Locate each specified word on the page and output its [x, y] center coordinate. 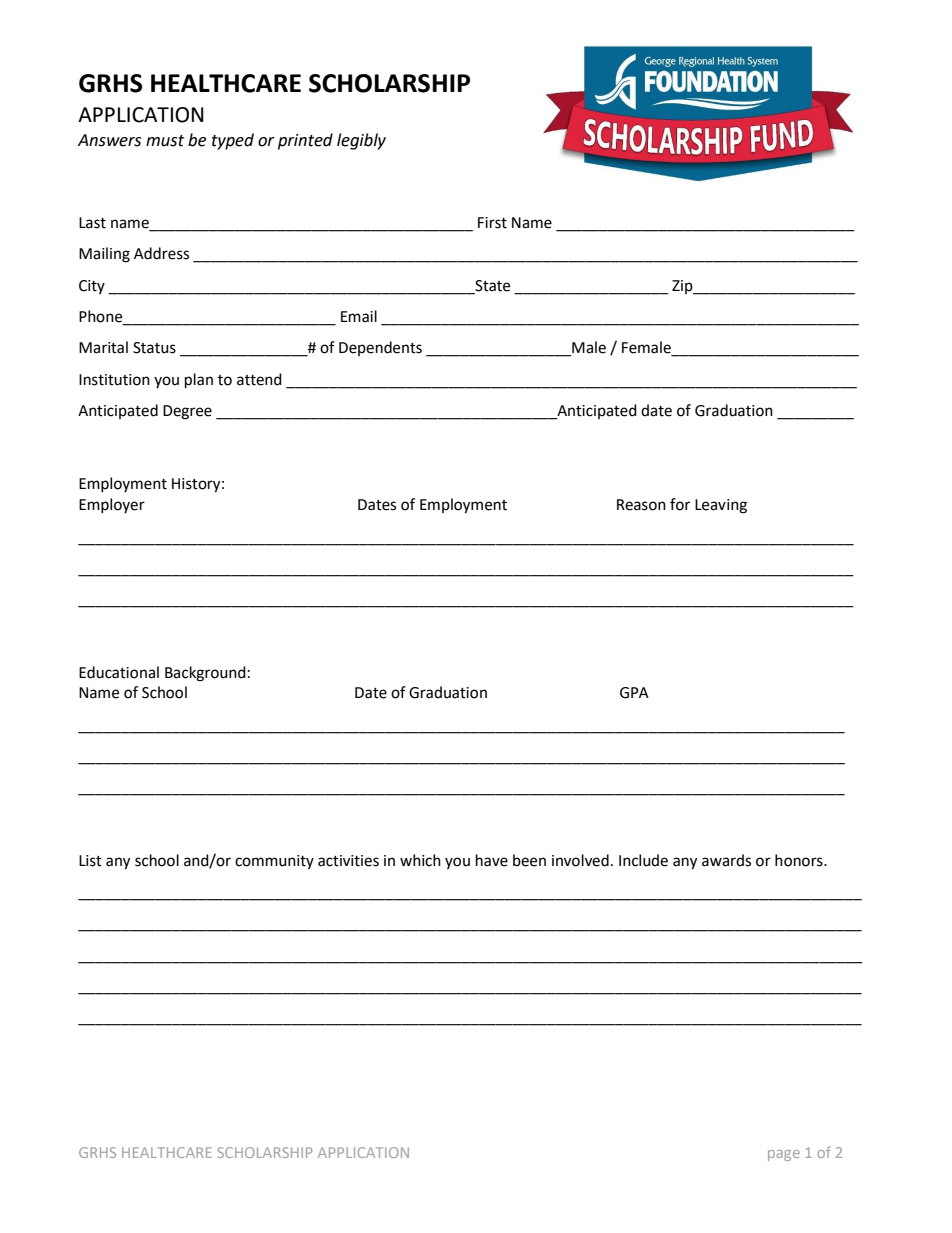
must [165, 141]
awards [726, 860]
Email [359, 316]
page [784, 1155]
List [90, 861]
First [492, 223]
